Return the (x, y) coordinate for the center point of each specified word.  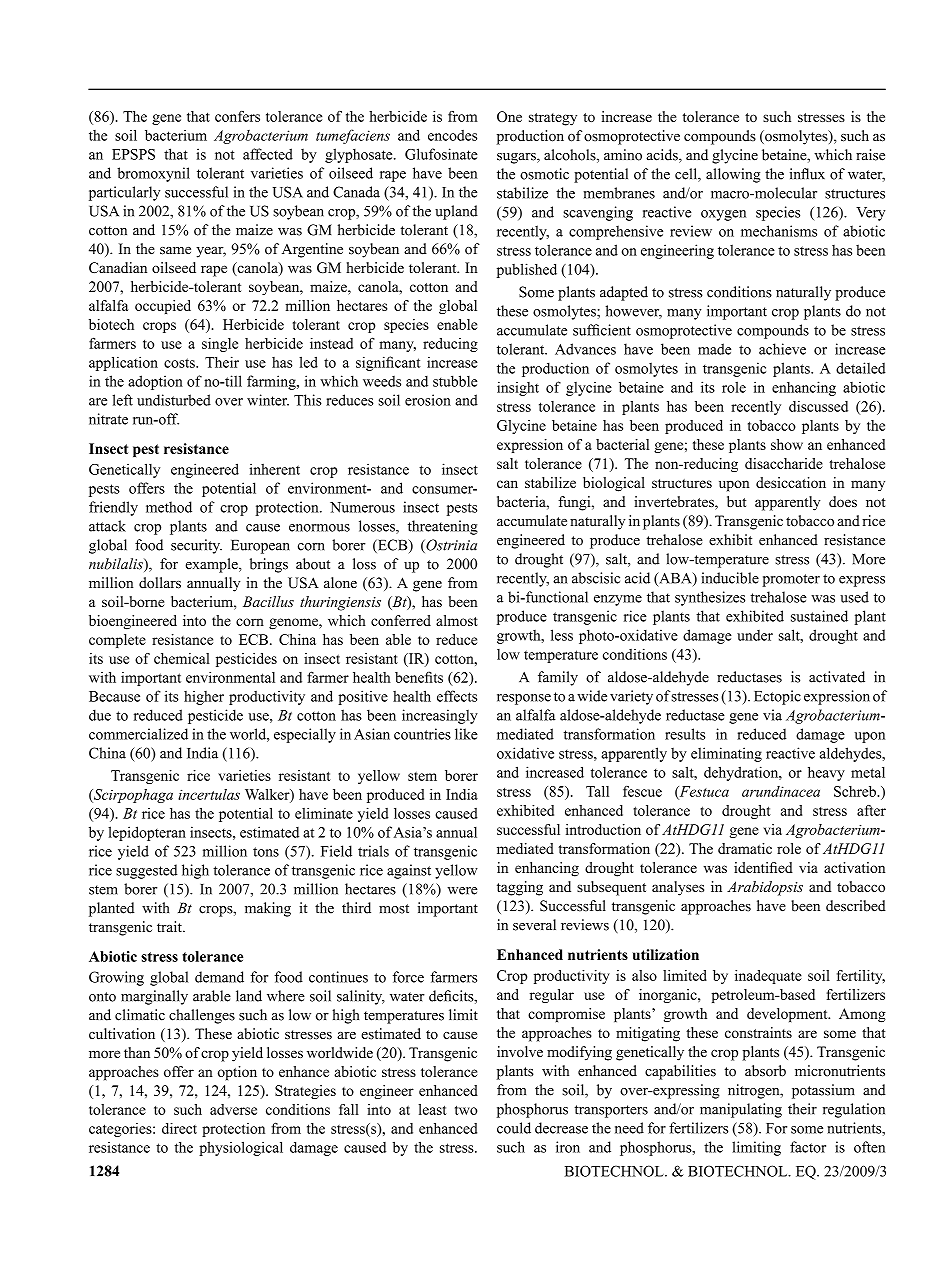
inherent (274, 469)
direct (179, 1128)
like (466, 734)
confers (237, 116)
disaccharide (784, 463)
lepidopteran (147, 833)
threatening (443, 527)
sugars (517, 158)
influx (807, 174)
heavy (826, 773)
